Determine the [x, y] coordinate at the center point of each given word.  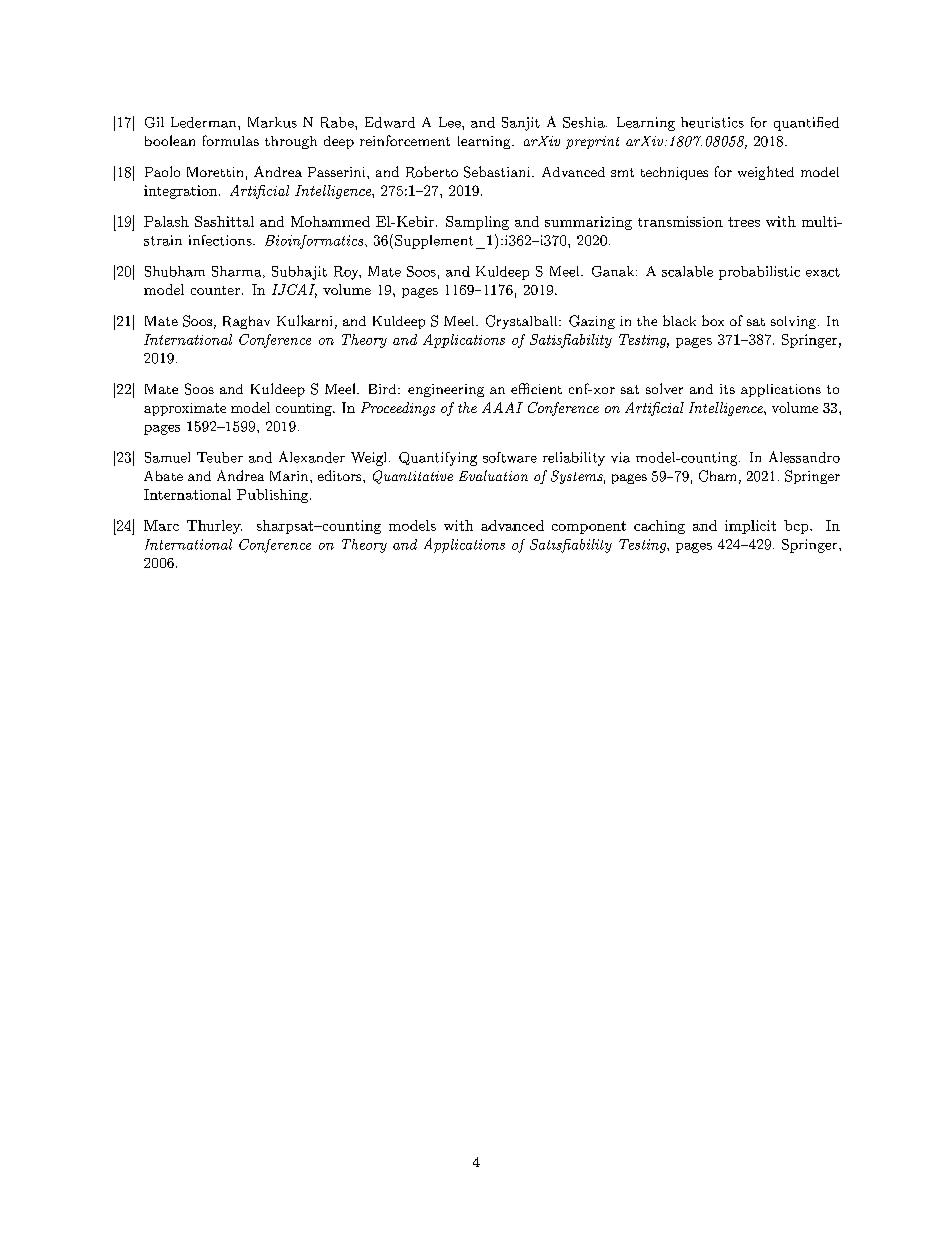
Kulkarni [304, 320]
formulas [231, 140]
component [589, 527]
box [713, 320]
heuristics [712, 122]
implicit [750, 527]
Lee [451, 122]
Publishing [274, 496]
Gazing [592, 322]
